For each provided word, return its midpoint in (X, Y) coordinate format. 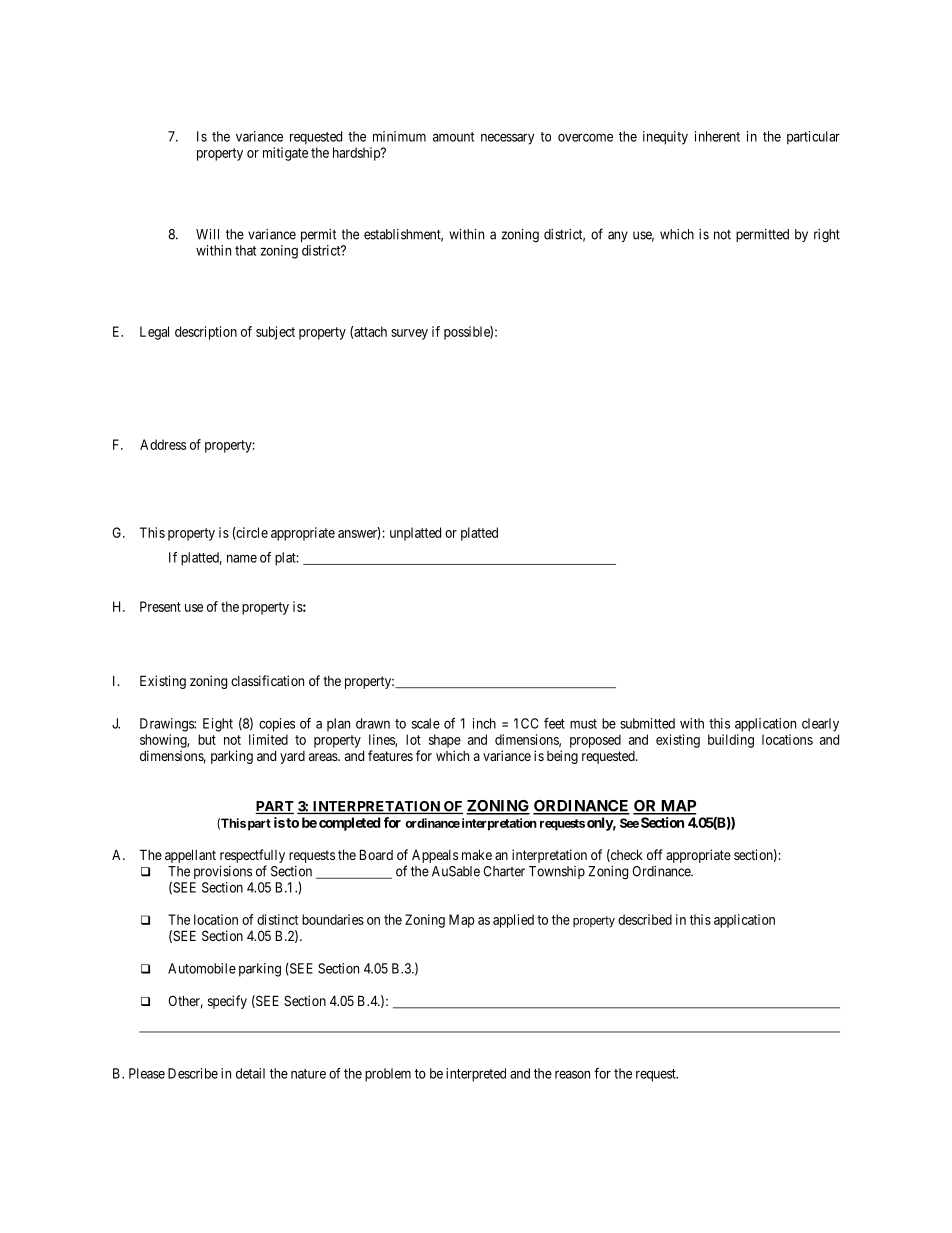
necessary (507, 139)
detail (250, 1073)
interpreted (476, 1075)
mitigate (285, 154)
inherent (717, 136)
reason (572, 1074)
